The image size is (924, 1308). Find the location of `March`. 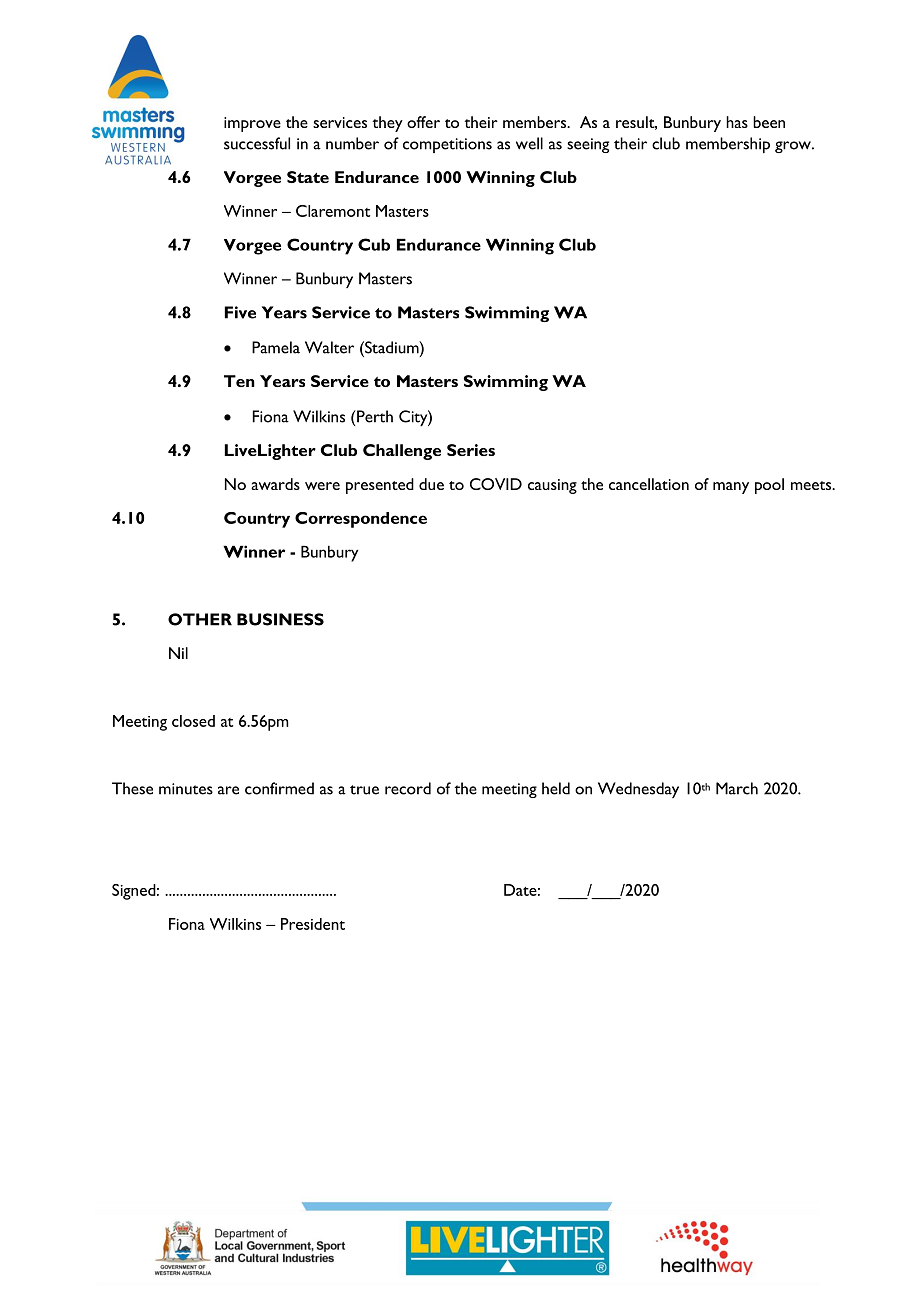

March is located at coordinates (737, 788).
